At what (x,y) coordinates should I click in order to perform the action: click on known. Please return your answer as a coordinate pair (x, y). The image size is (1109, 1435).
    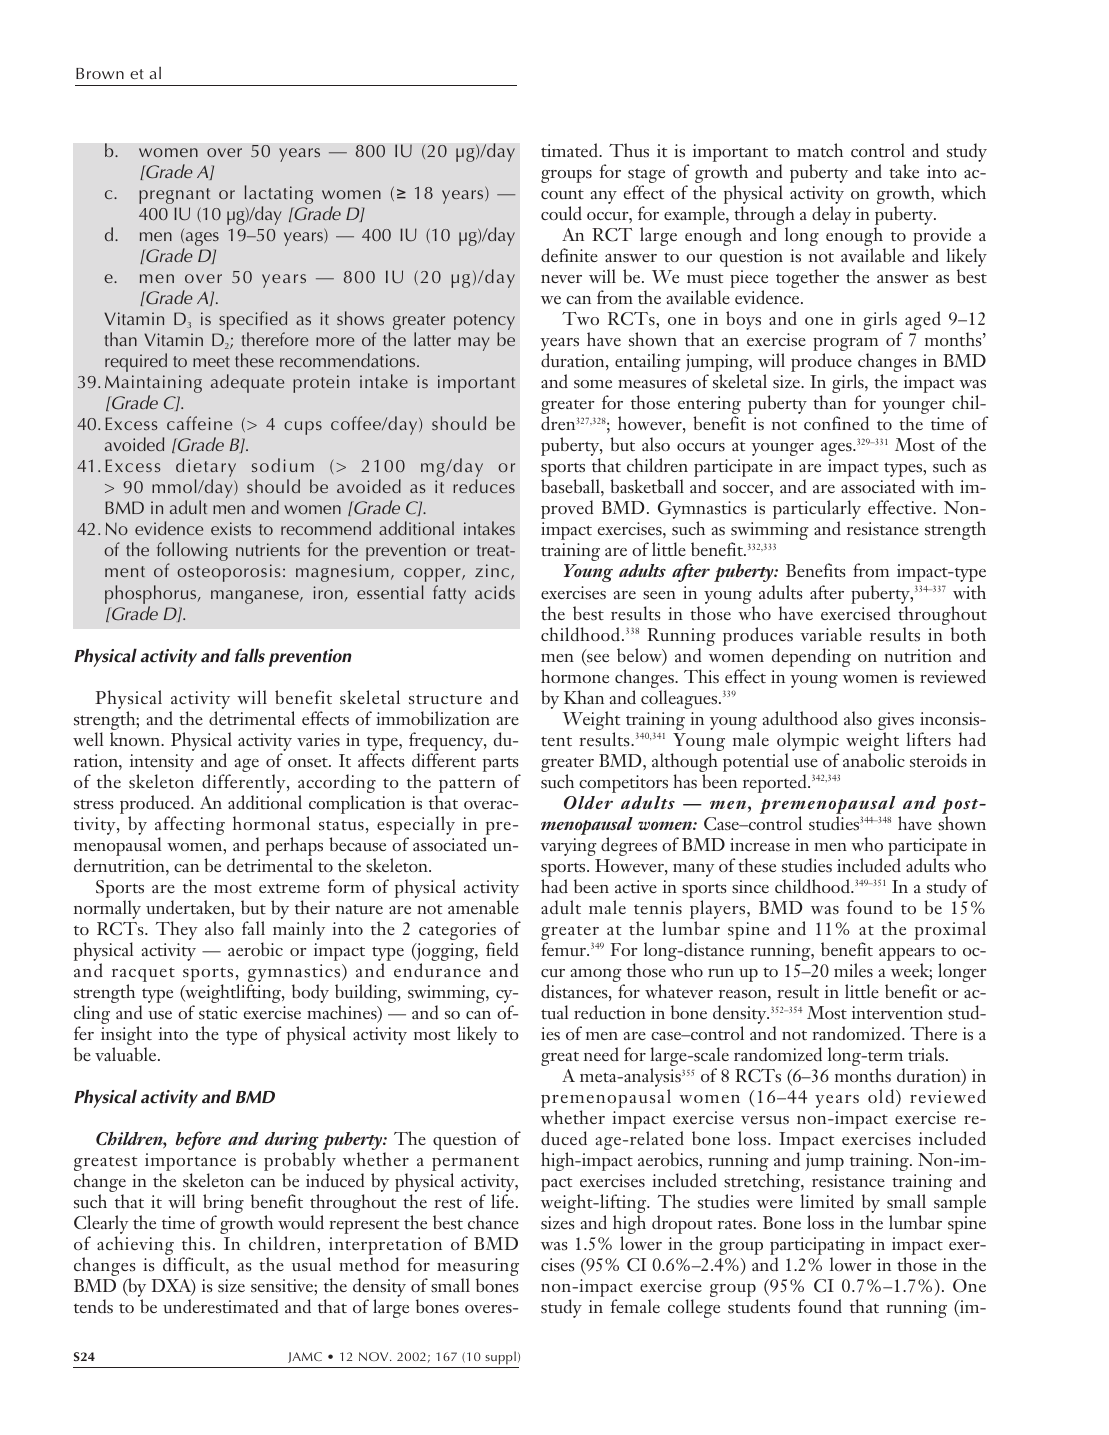
    Looking at the image, I should click on (136, 739).
